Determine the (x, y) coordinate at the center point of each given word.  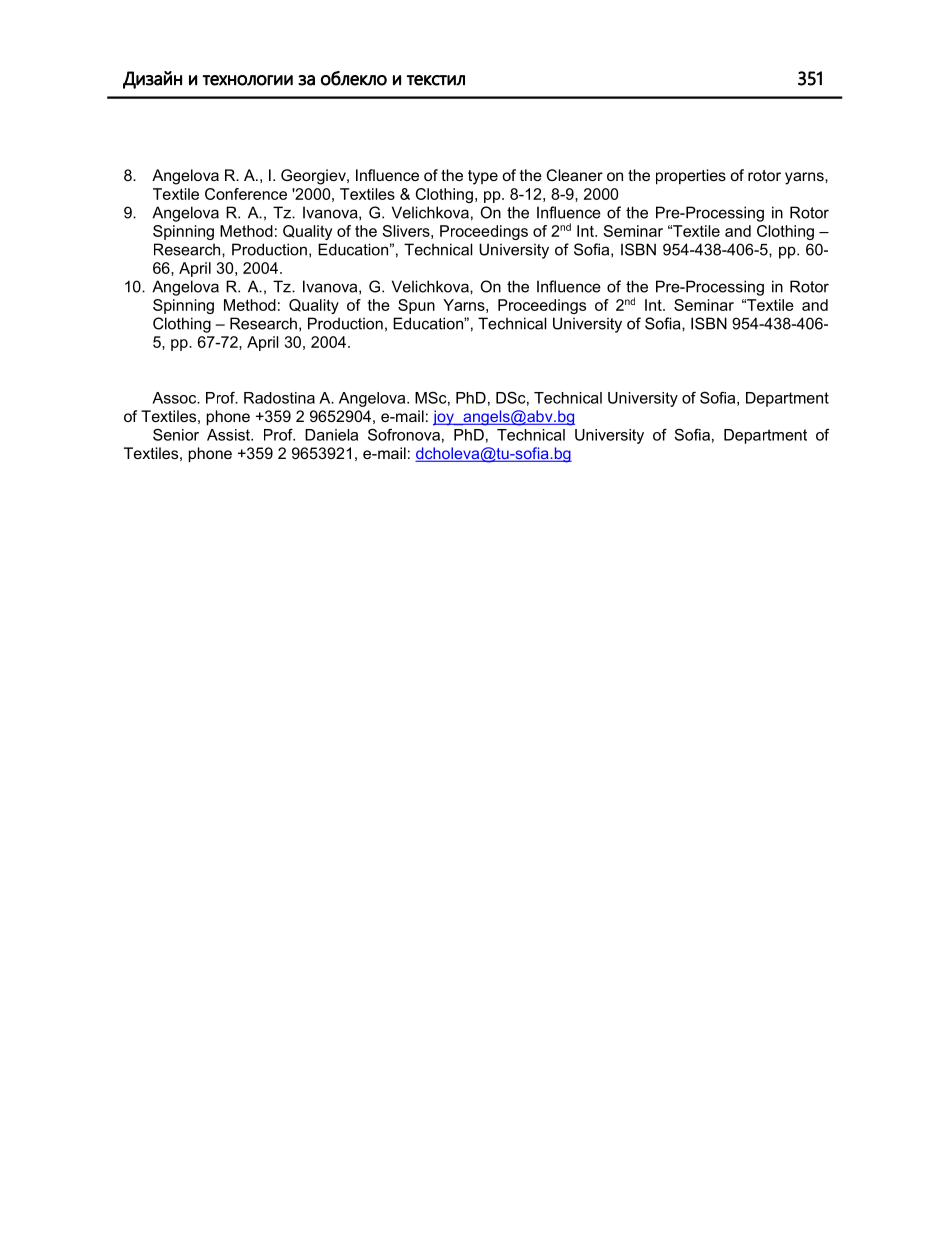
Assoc (175, 398)
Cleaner (575, 175)
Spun (416, 306)
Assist (229, 435)
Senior (176, 434)
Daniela (331, 435)
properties (691, 177)
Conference (246, 194)
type (483, 177)
